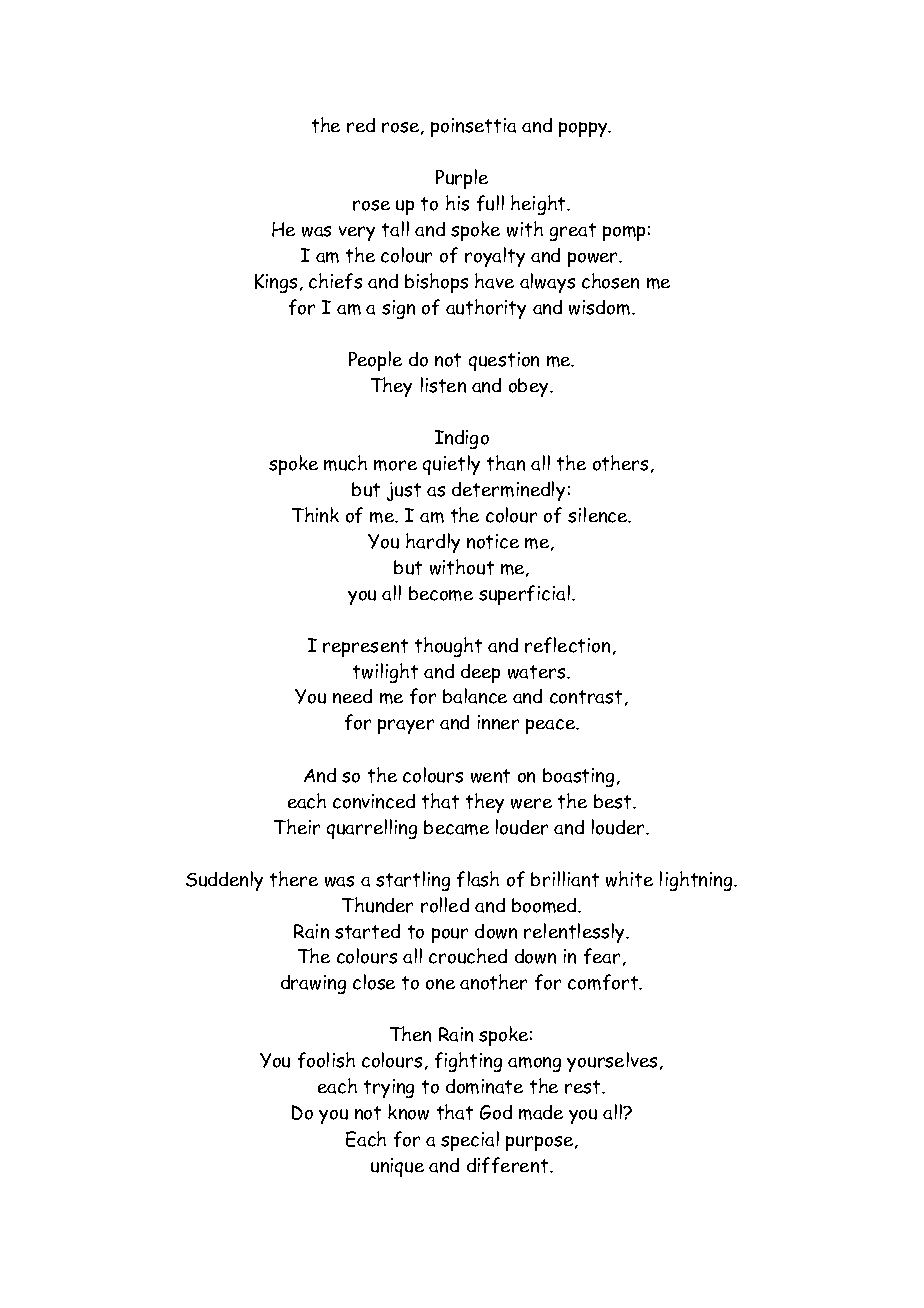 This document has height=1308, width=924. Describe the element at coordinates (326, 1060) in the document. I see `foolish` at that location.
